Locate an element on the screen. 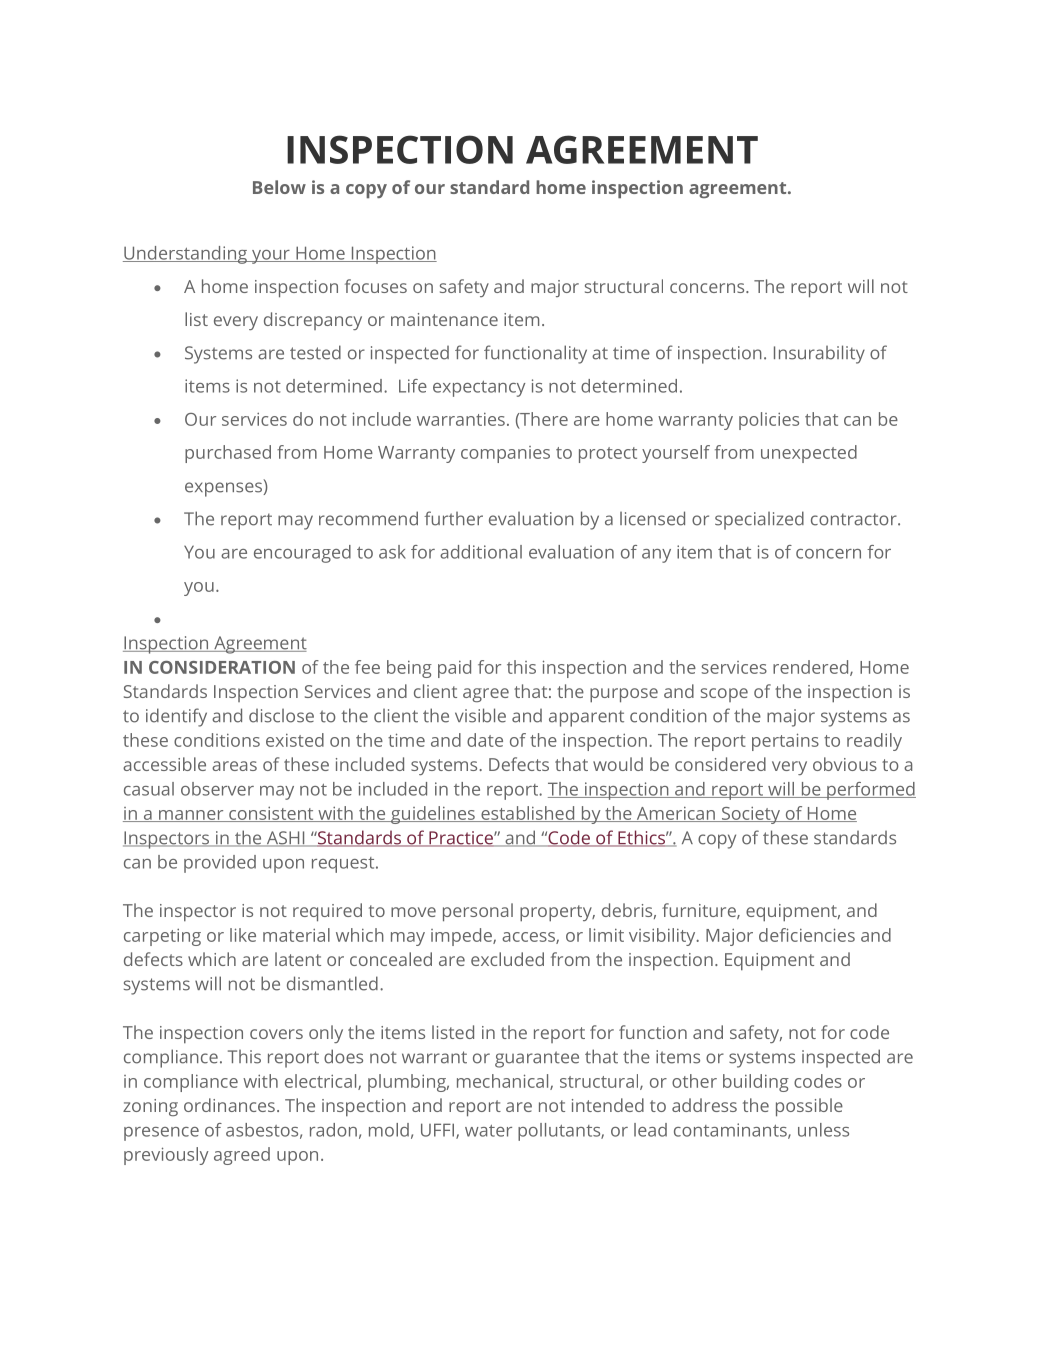 The width and height of the screenshot is (1043, 1349). Insurability is located at coordinates (819, 354).
